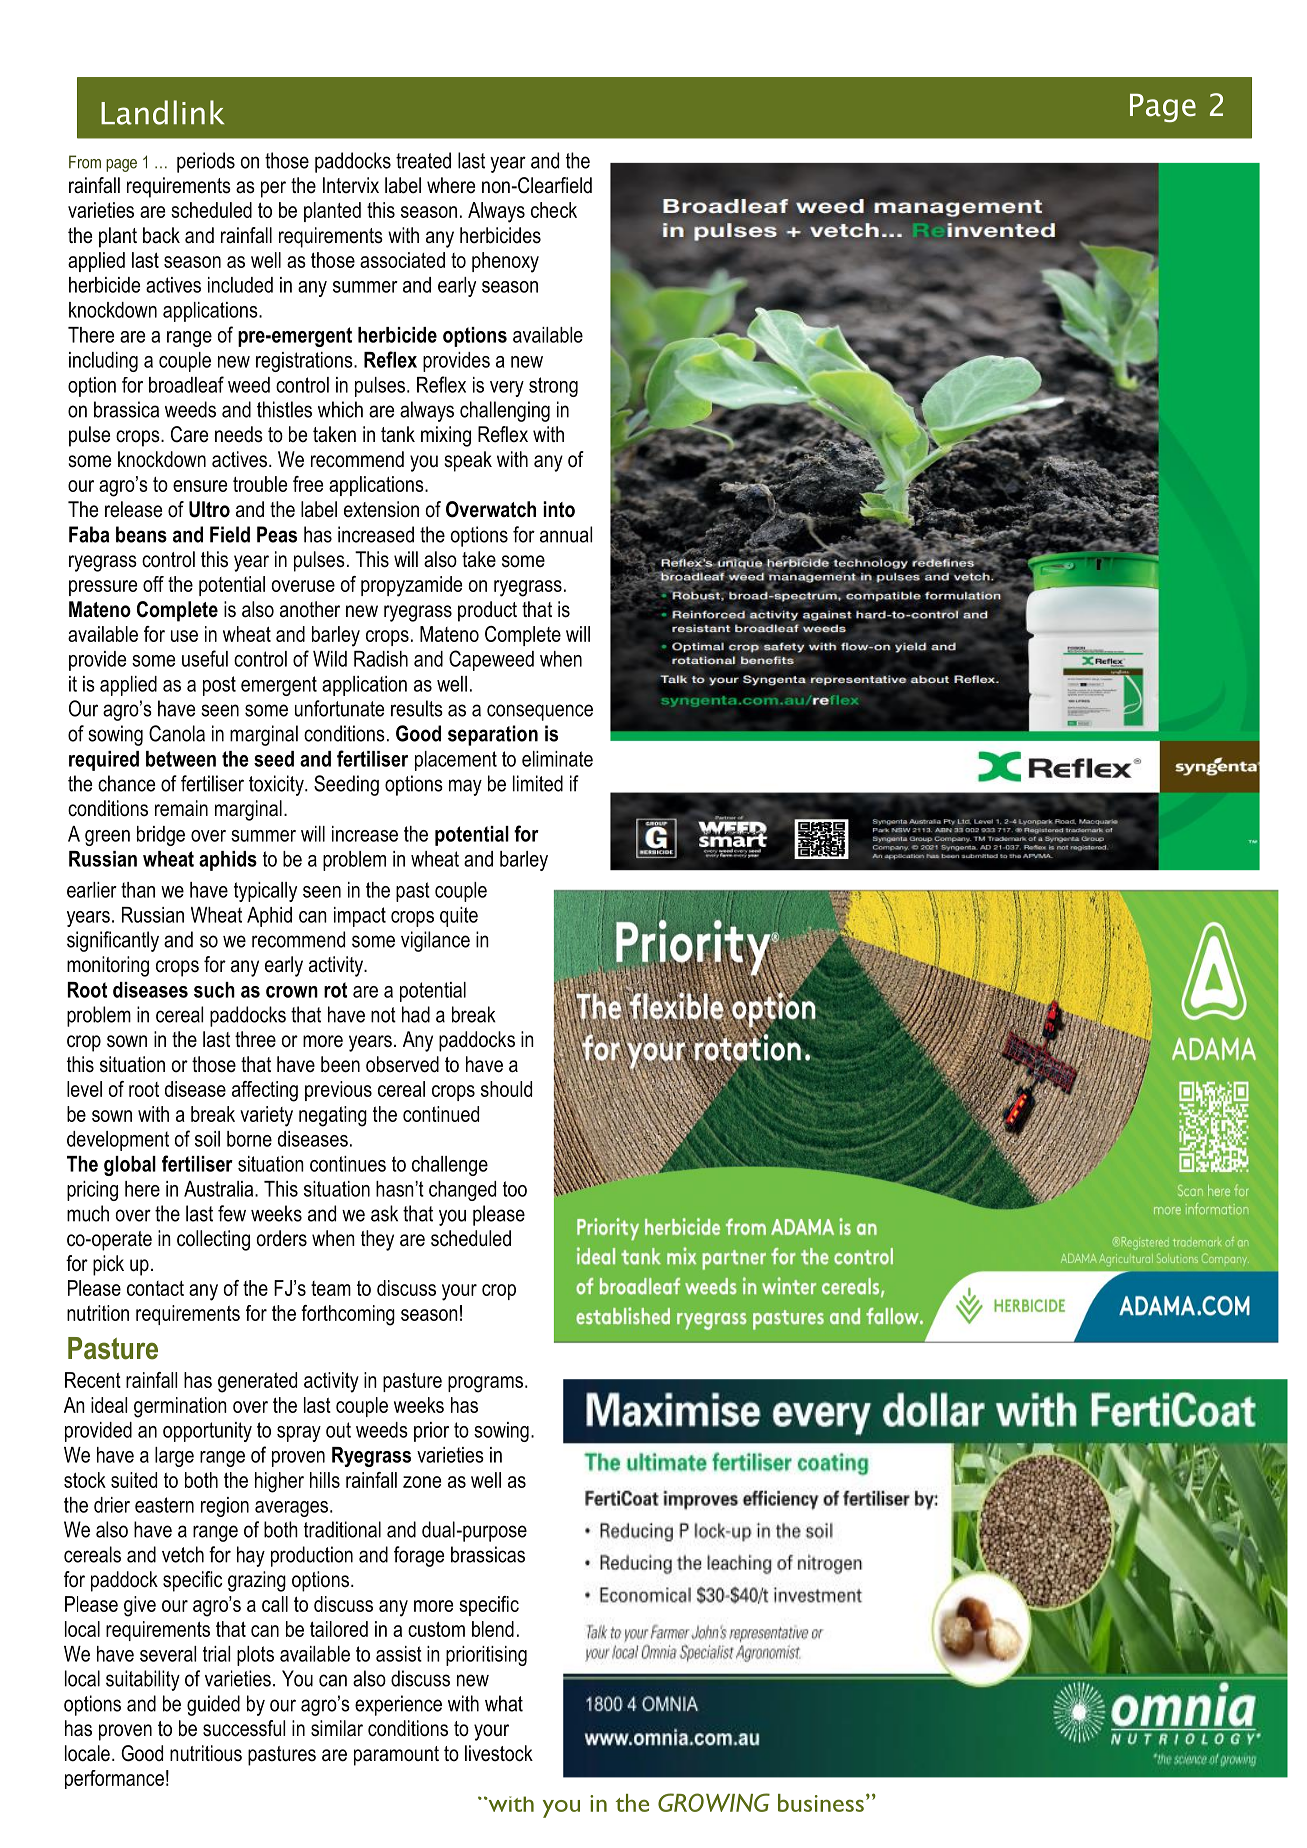  Describe the element at coordinates (161, 235) in the page. I see `back` at that location.
